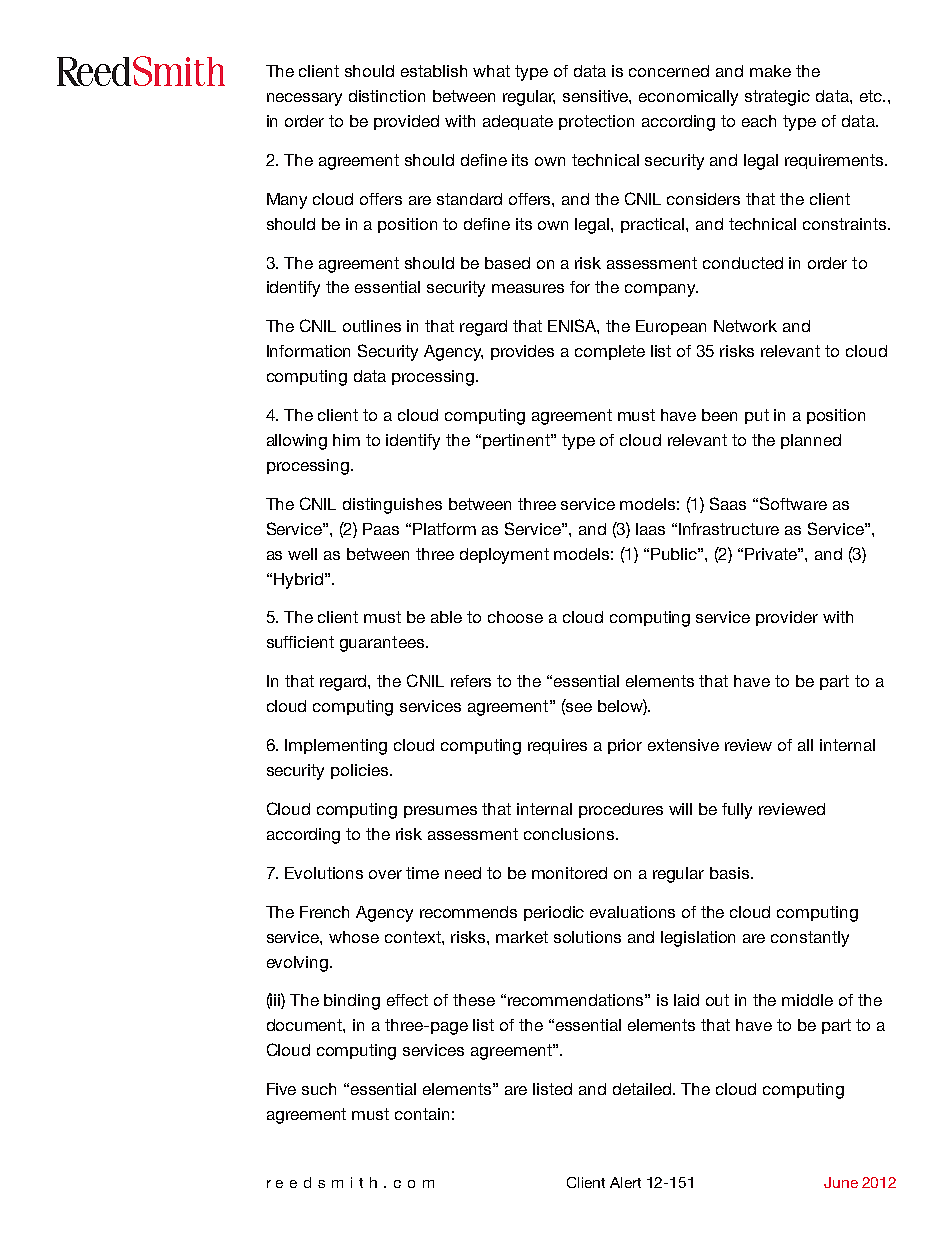  What do you see at coordinates (737, 811) in the screenshot?
I see `fully` at bounding box center [737, 811].
